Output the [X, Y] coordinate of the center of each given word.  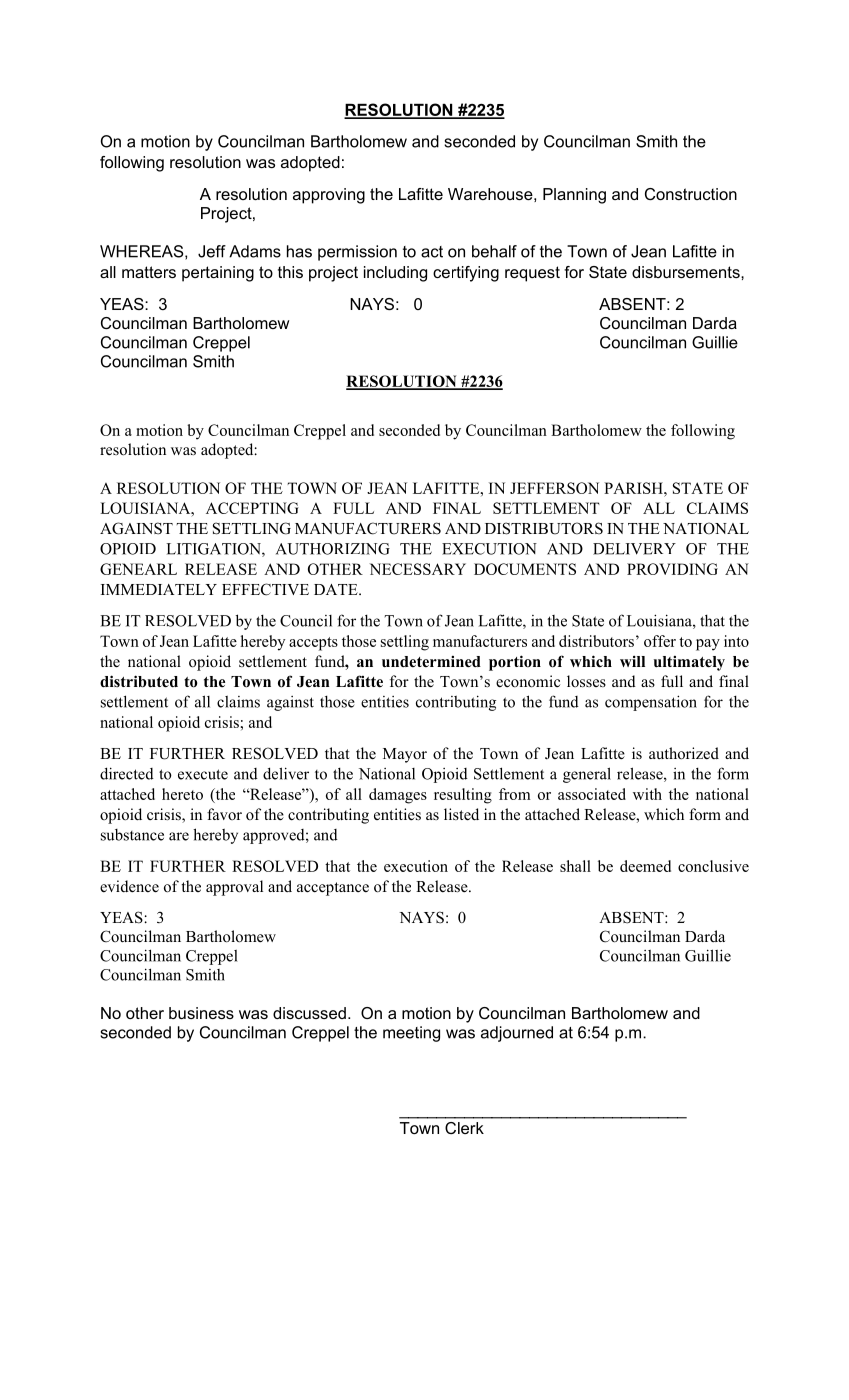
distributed [139, 681]
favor [224, 814]
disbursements [687, 272]
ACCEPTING [252, 508]
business [201, 1013]
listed [461, 814]
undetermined [431, 662]
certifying [466, 274]
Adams [255, 251]
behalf [494, 251]
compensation [651, 703]
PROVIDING [672, 569]
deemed [645, 866]
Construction [691, 194]
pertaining [218, 274]
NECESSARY [417, 569]
